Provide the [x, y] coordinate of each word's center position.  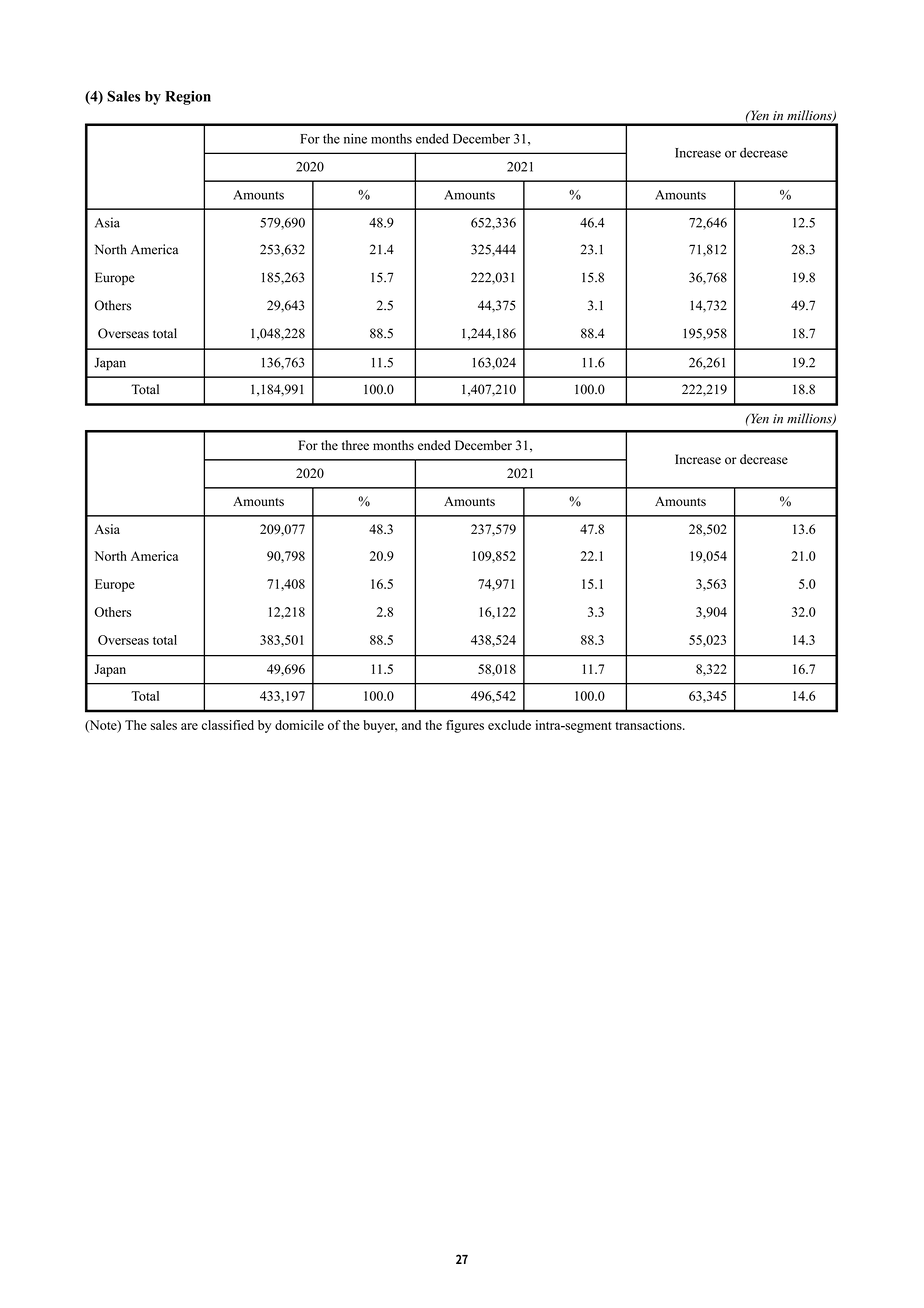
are [189, 726]
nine [355, 138]
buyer [380, 726]
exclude [509, 725]
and [411, 725]
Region [188, 98]
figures [465, 726]
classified [228, 725]
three [355, 445]
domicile [299, 725]
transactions [649, 725]
